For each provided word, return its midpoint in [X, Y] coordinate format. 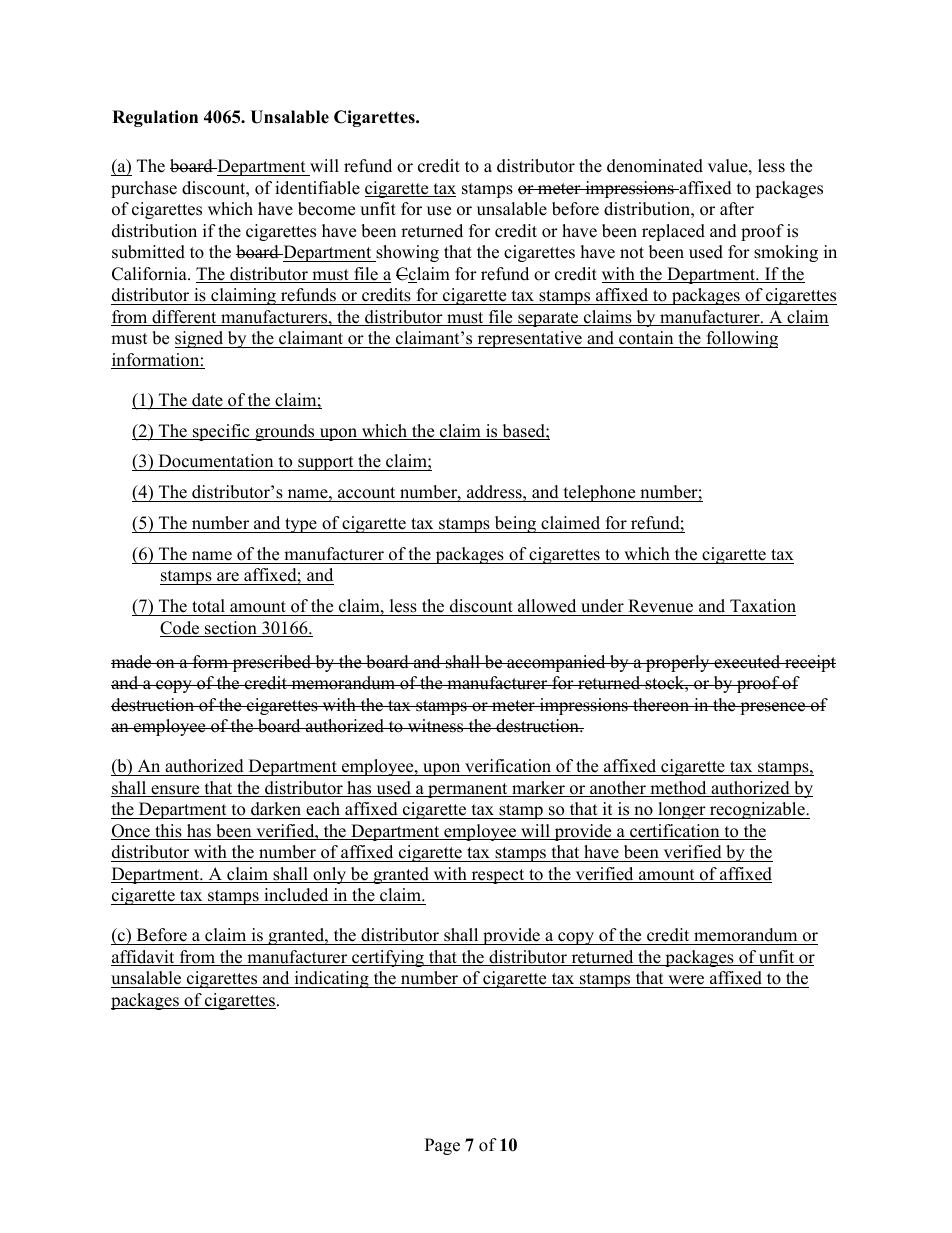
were [686, 981]
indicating [331, 979]
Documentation [216, 462]
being [515, 524]
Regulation [155, 118]
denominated [655, 166]
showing [406, 253]
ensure [175, 791]
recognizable [757, 810]
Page [442, 1146]
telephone [599, 493]
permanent [468, 790]
